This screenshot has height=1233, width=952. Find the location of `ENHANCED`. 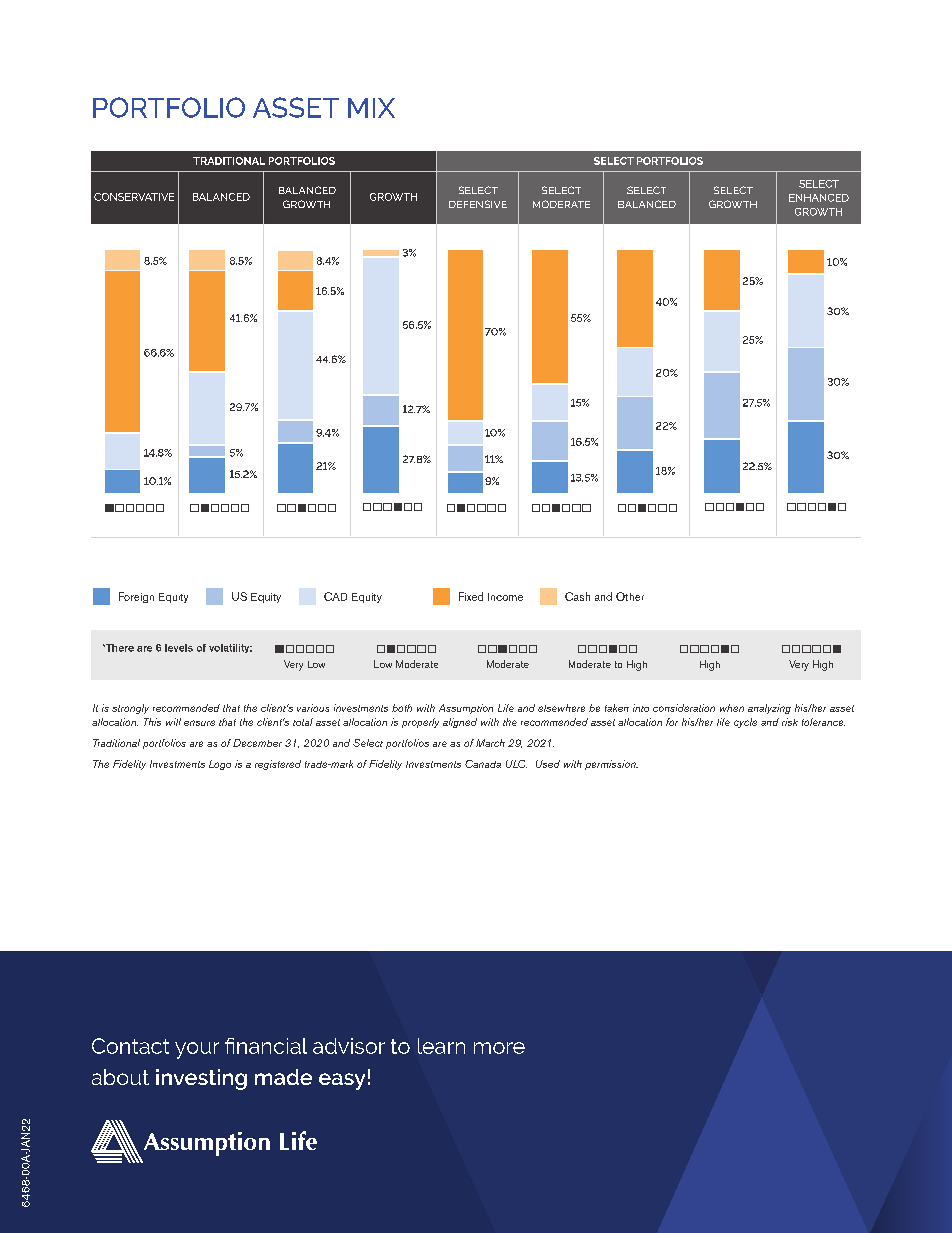

ENHANCED is located at coordinates (819, 198).
